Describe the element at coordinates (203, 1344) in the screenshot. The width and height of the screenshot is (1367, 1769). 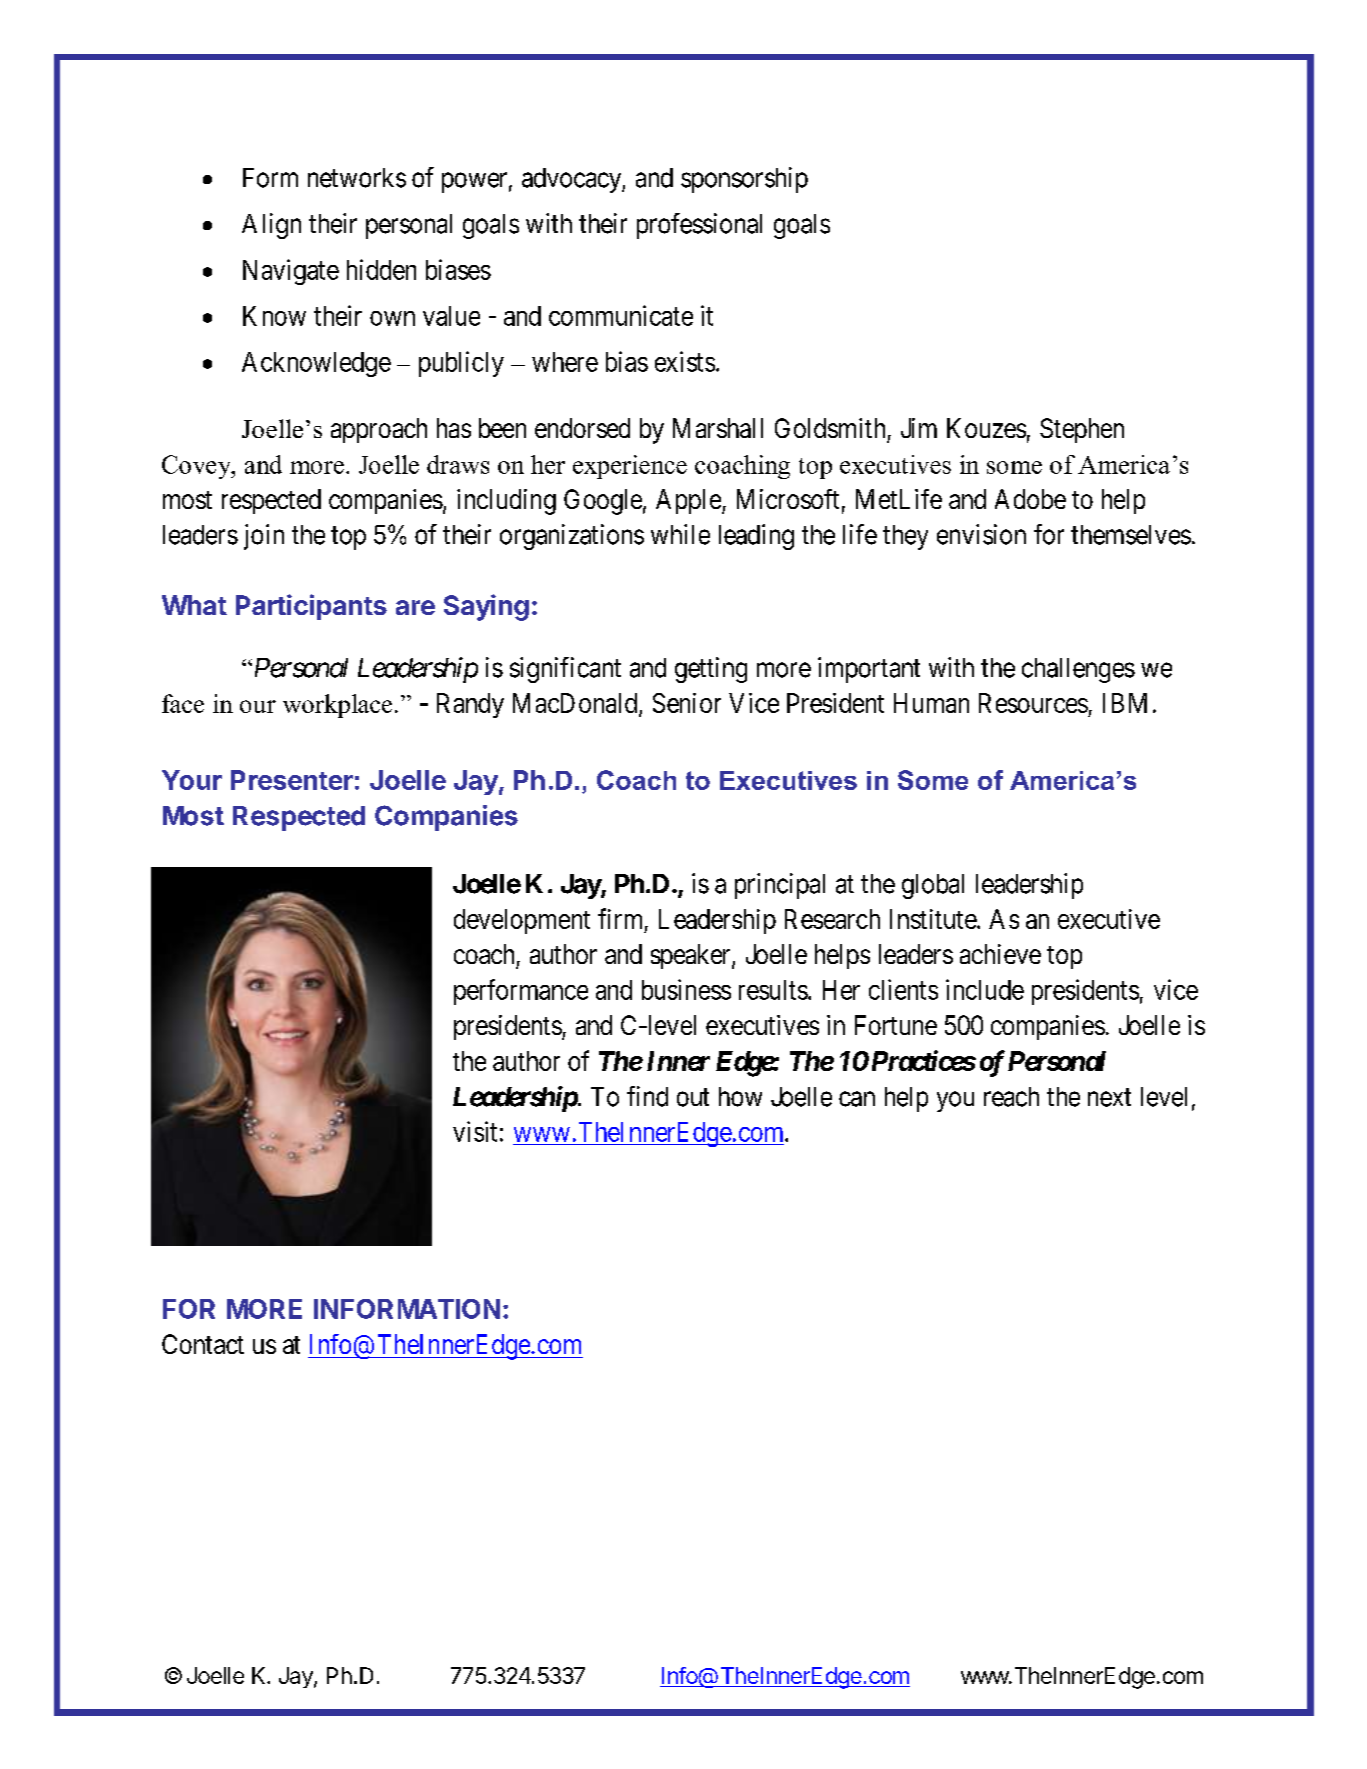
I see `Contact` at that location.
